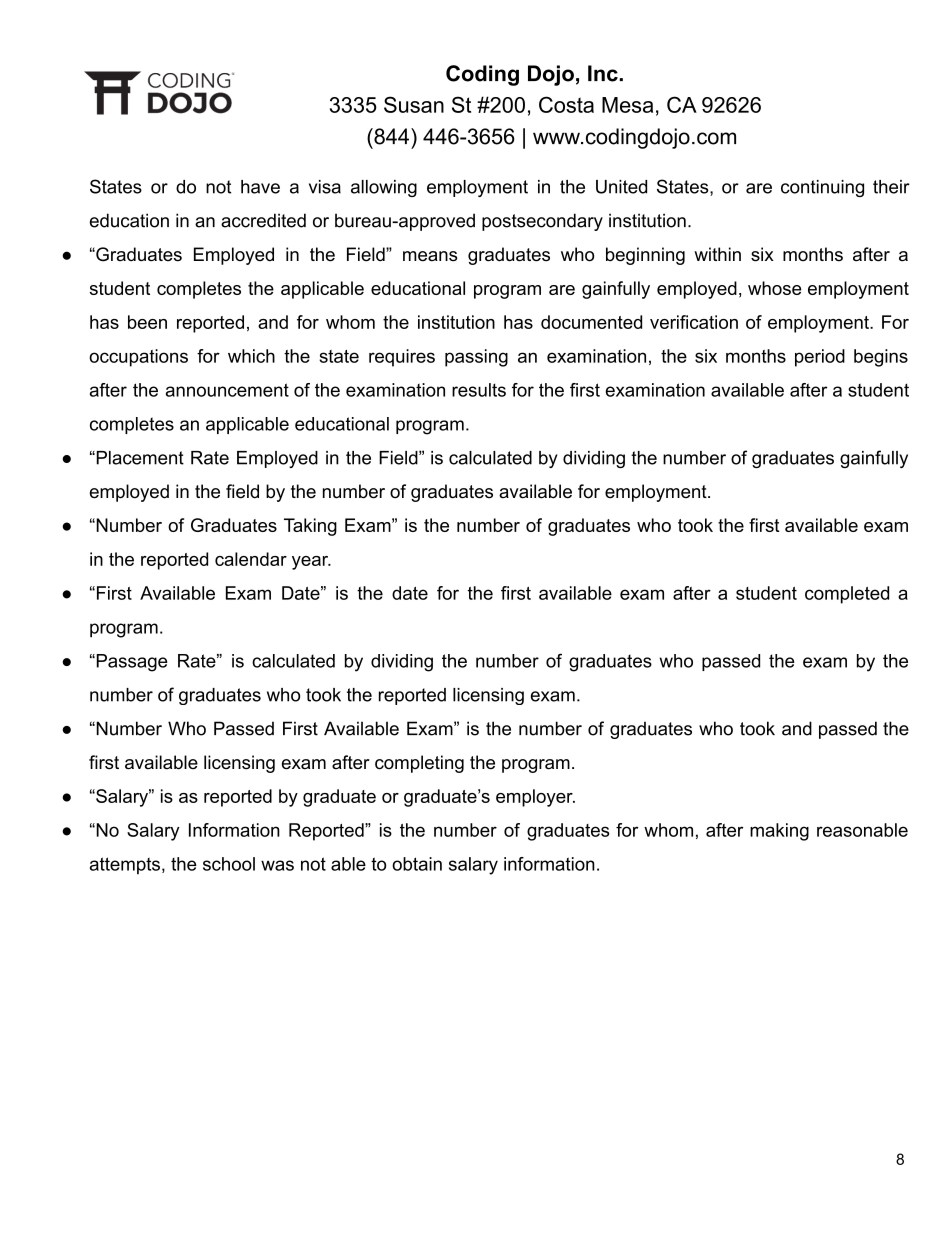 The width and height of the screenshot is (952, 1233). What do you see at coordinates (779, 832) in the screenshot?
I see `making` at bounding box center [779, 832].
